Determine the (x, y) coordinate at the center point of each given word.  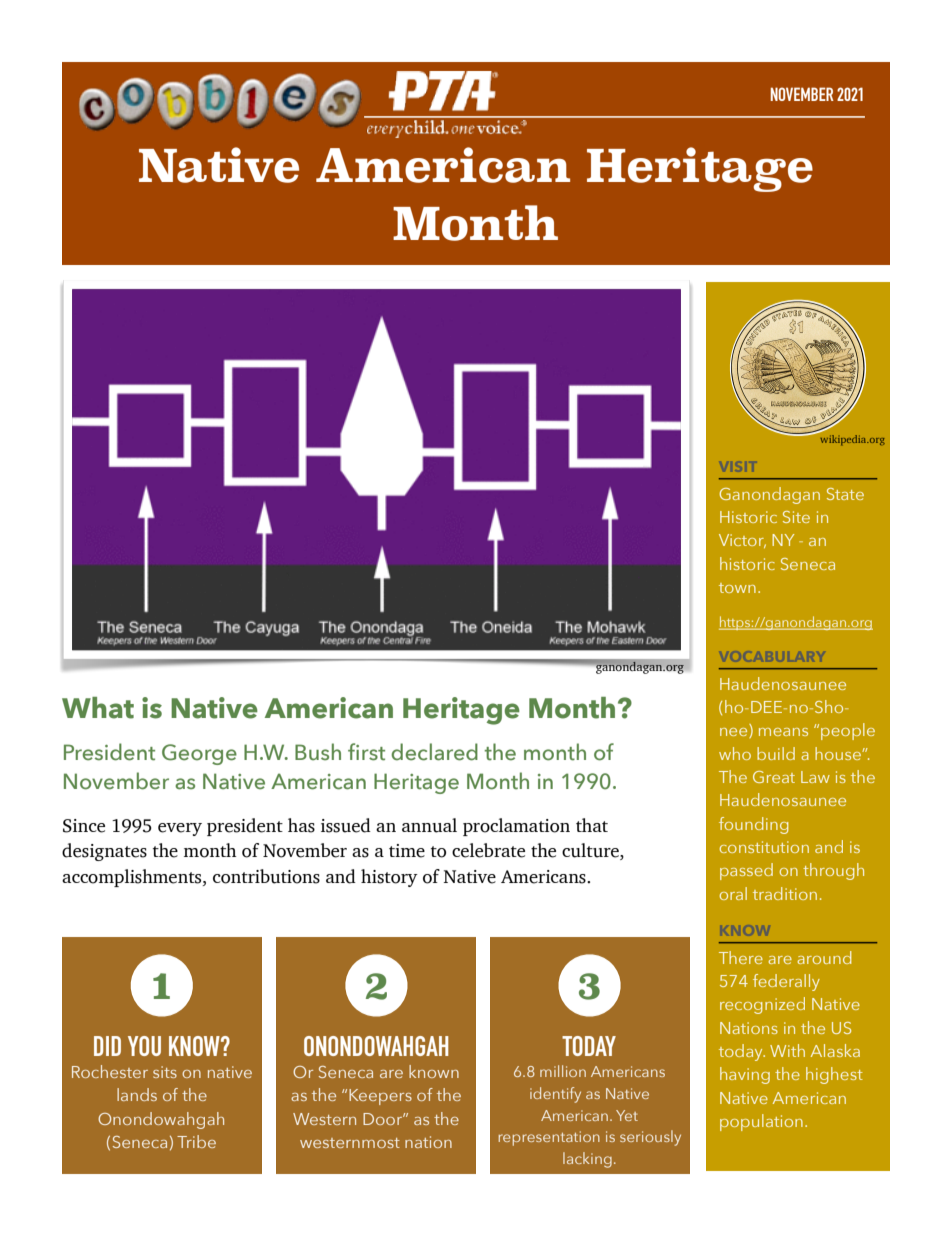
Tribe (196, 1141)
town (737, 588)
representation (549, 1138)
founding (753, 825)
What (98, 708)
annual (429, 825)
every (180, 829)
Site (796, 517)
